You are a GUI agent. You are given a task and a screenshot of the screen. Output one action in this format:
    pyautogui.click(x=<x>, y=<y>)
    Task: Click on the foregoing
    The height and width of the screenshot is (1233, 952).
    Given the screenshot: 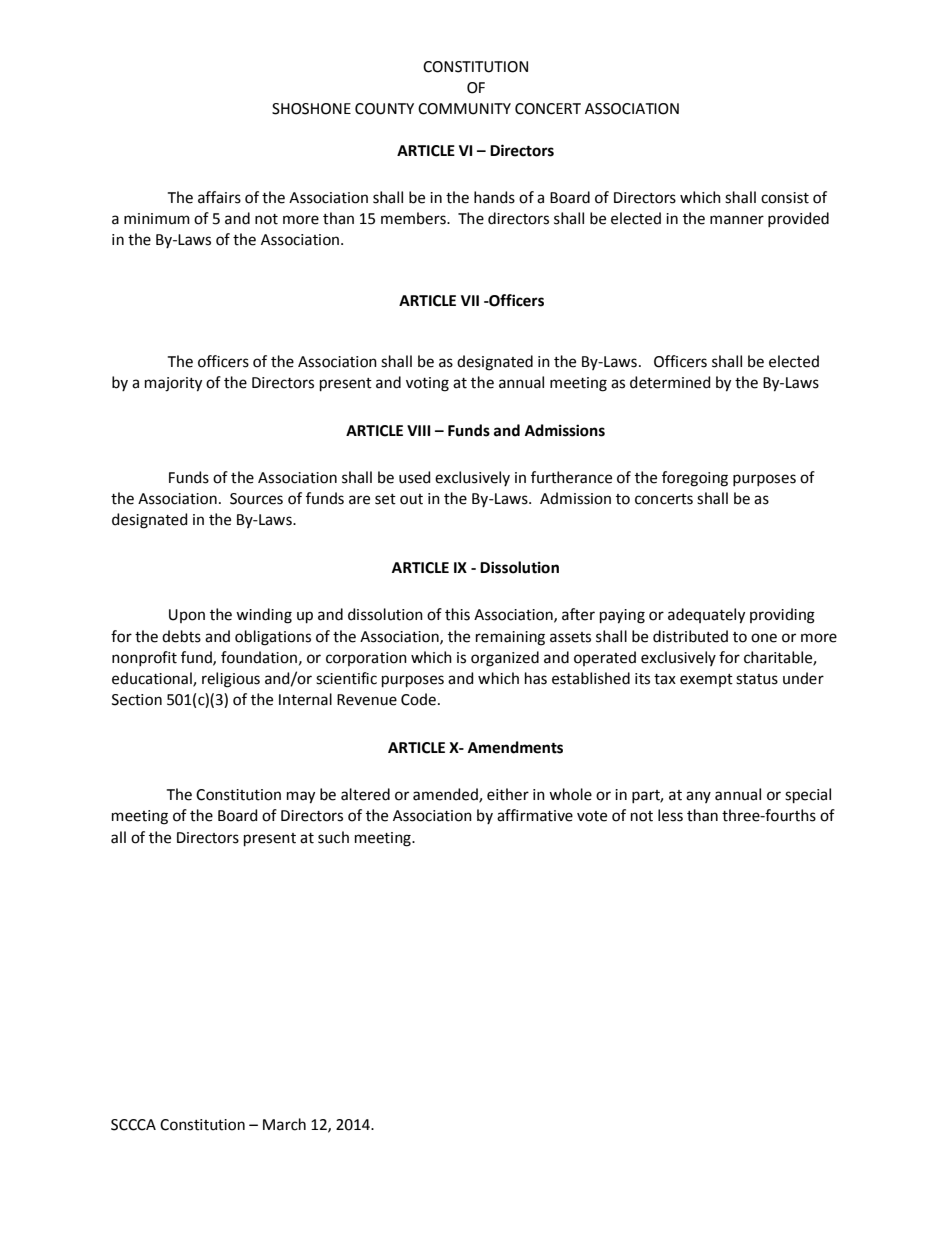 What is the action you would take?
    pyautogui.click(x=695, y=479)
